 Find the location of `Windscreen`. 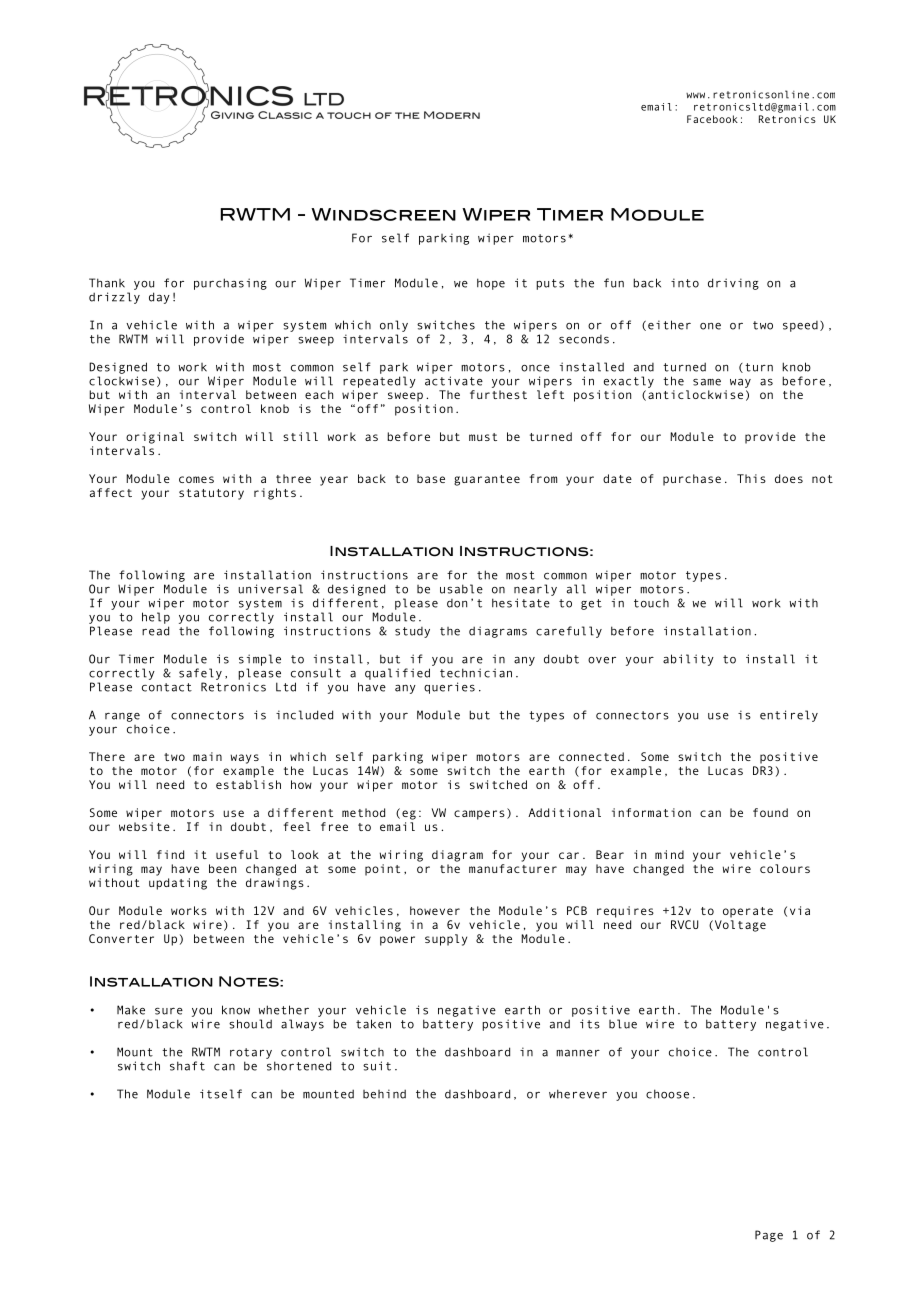

Windscreen is located at coordinates (383, 214).
